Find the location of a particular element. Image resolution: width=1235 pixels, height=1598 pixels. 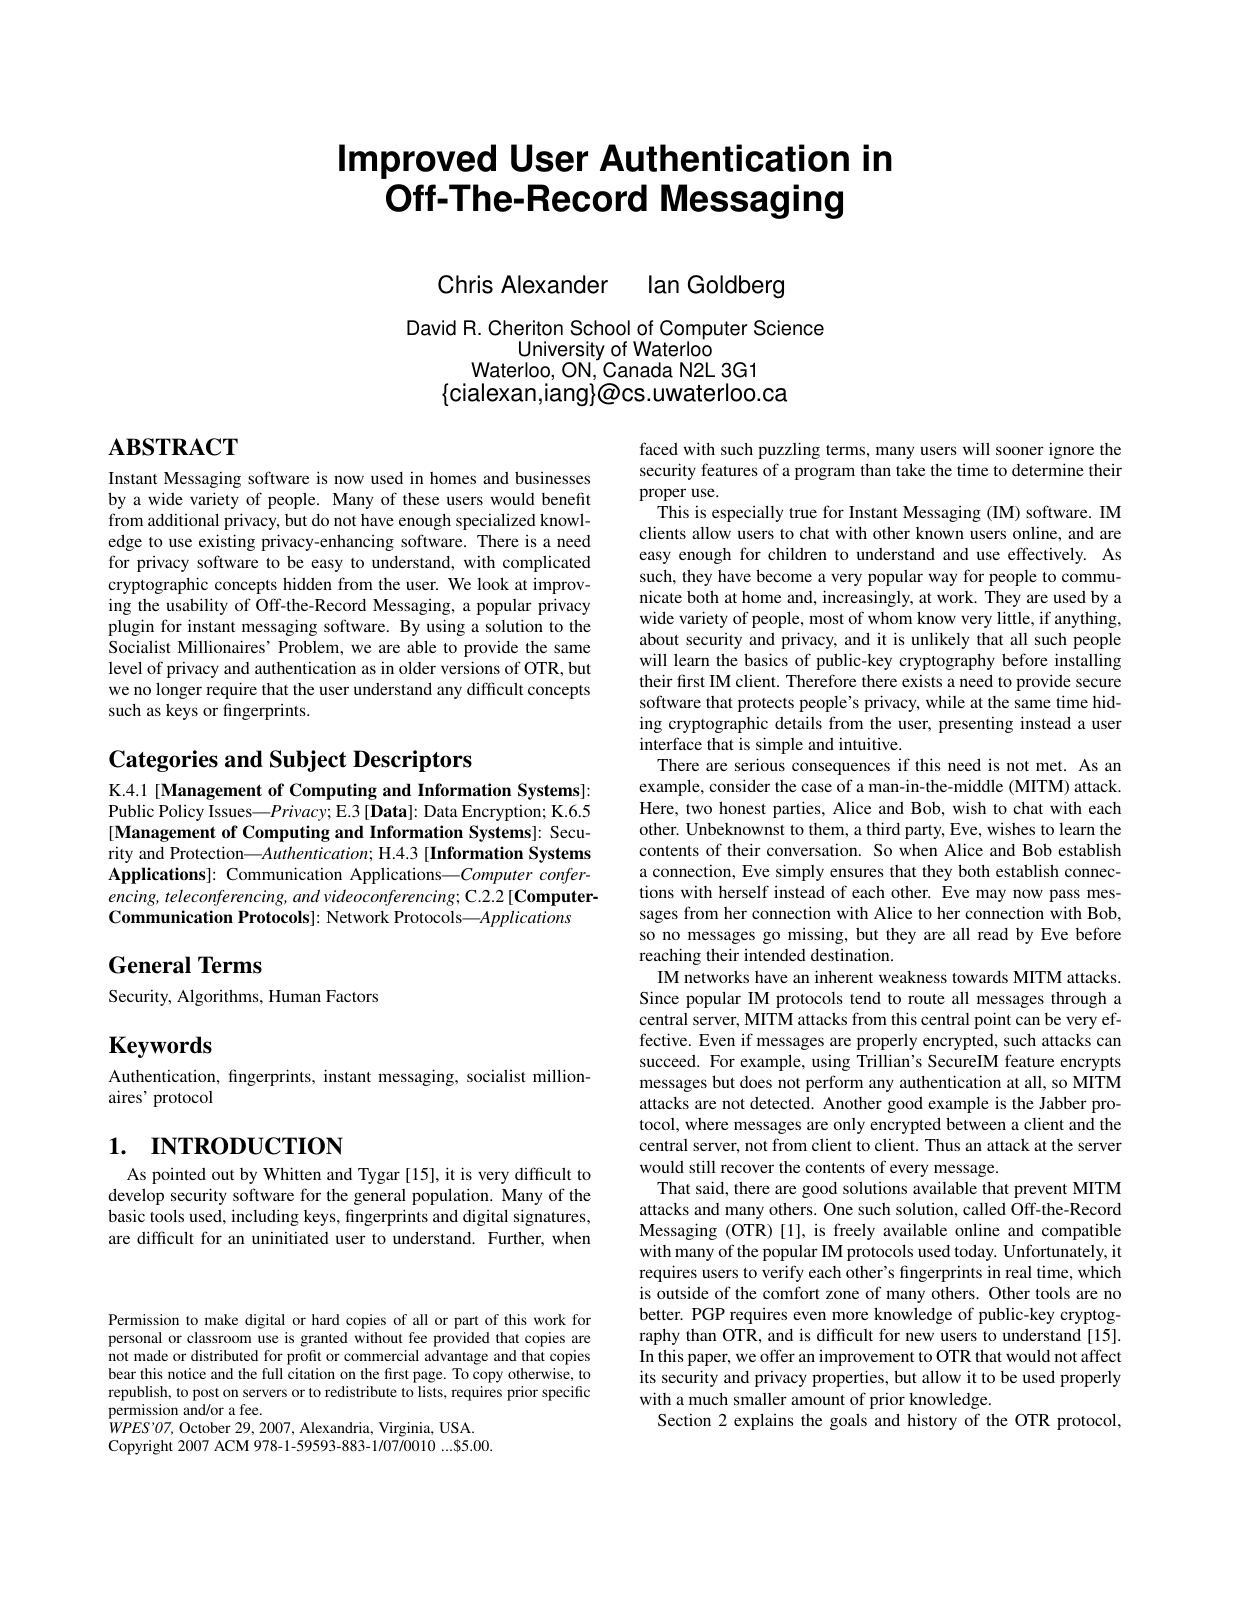

Keywords is located at coordinates (160, 1047).
